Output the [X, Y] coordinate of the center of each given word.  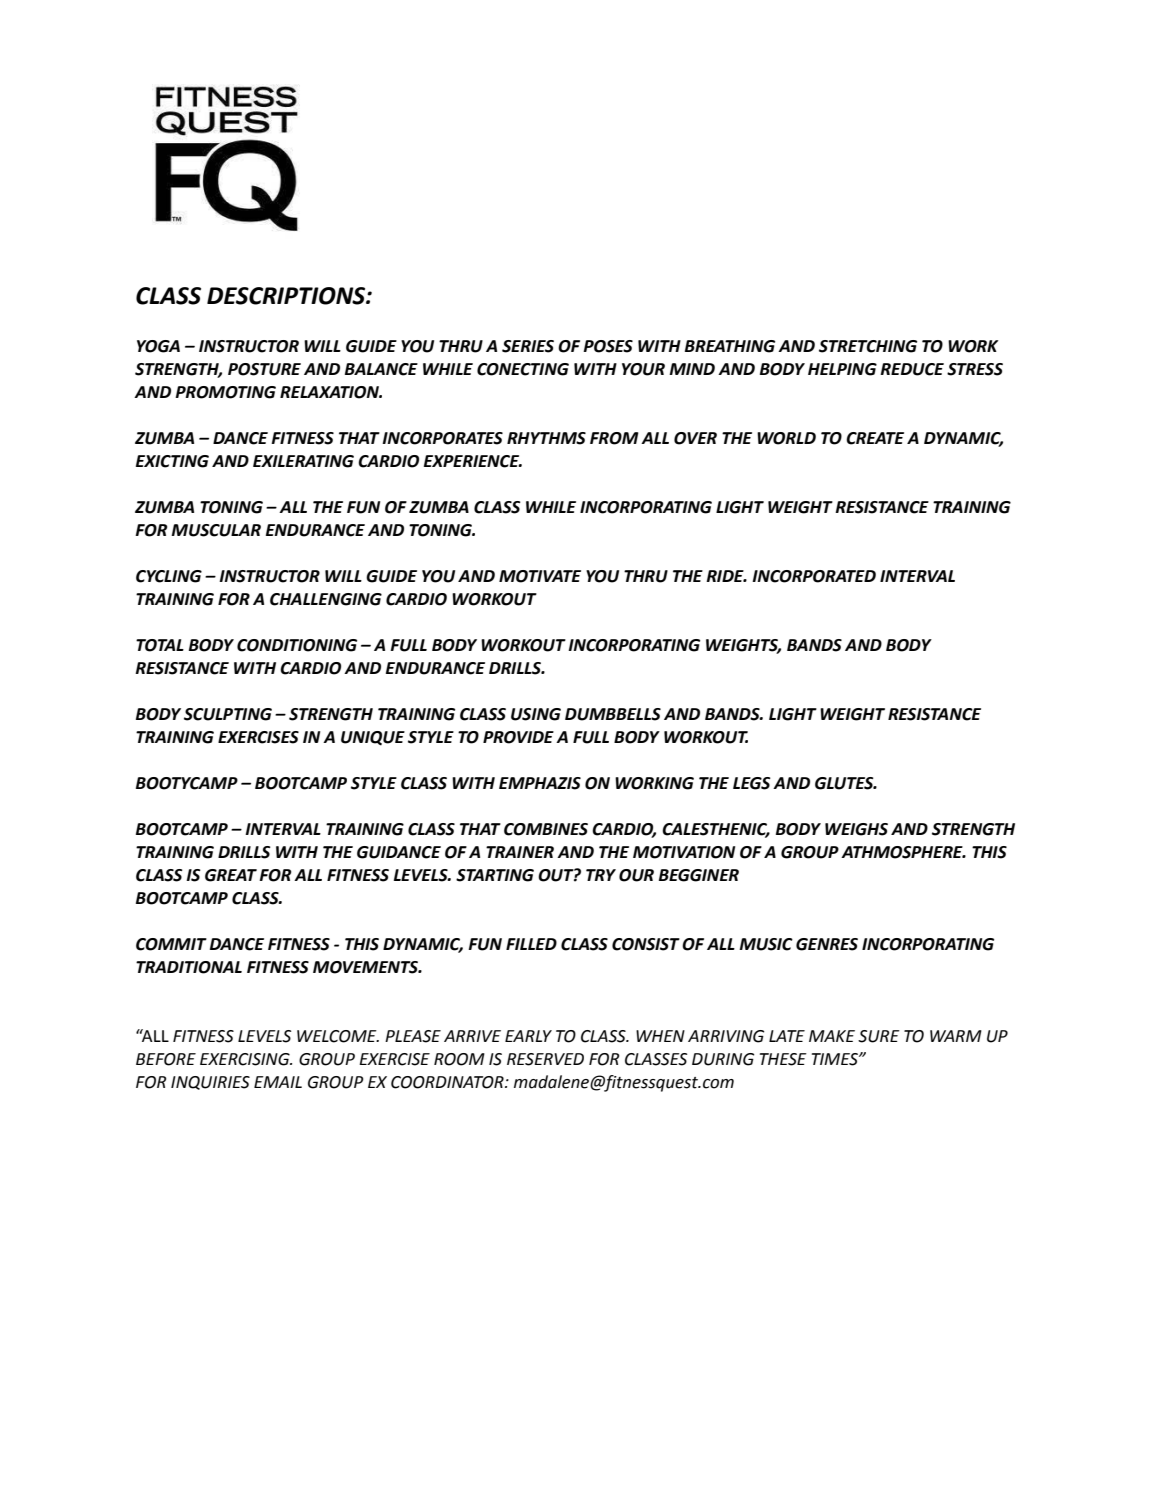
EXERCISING [246, 1059]
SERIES [528, 346]
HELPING [842, 369]
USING [536, 714]
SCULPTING [228, 714]
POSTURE [264, 369]
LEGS [752, 783]
